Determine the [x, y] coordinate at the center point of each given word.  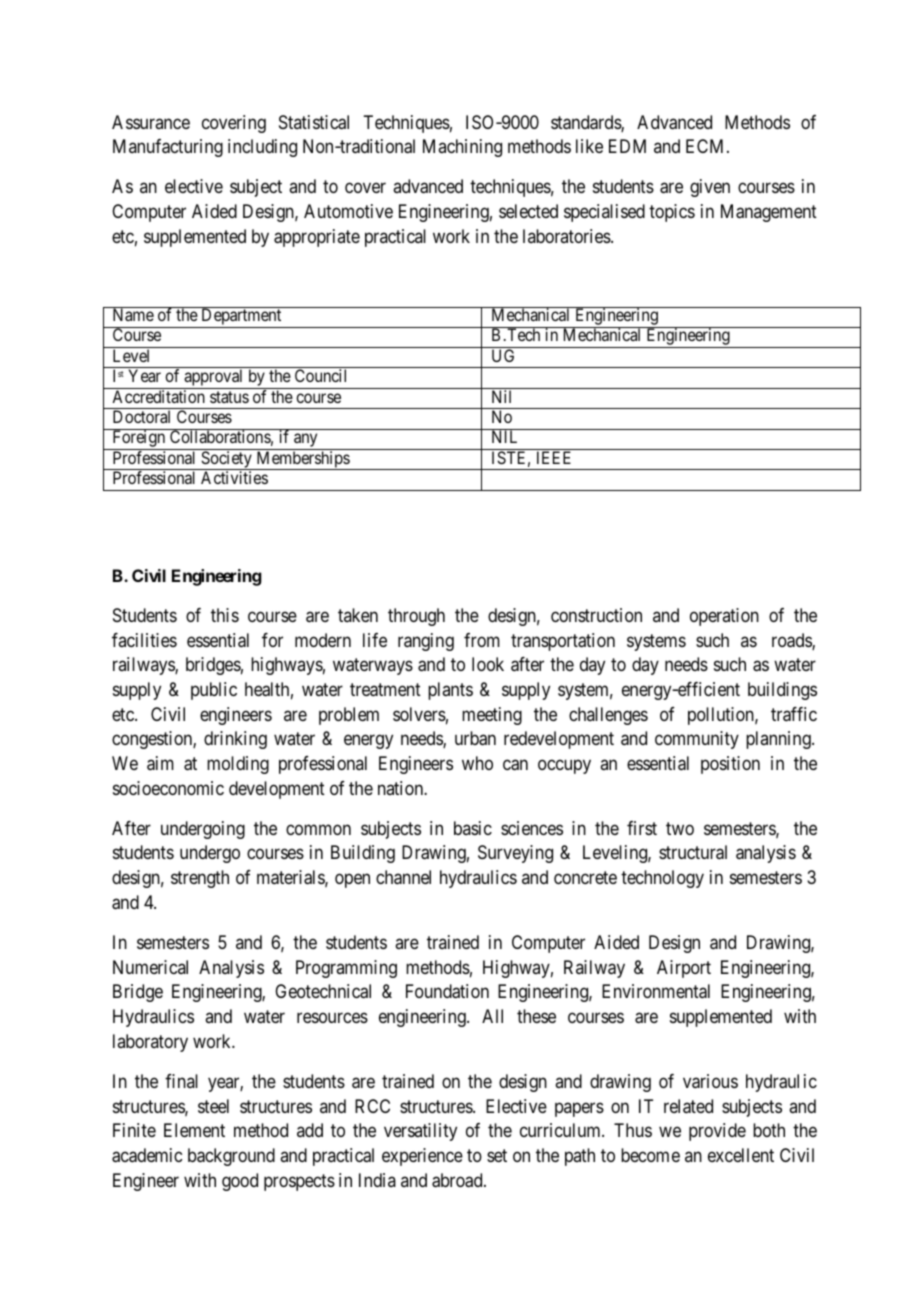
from [482, 640]
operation [724, 617]
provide [717, 1132]
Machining [462, 148]
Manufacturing [168, 148]
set [497, 1155]
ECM [707, 146]
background [231, 1157]
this [225, 615]
